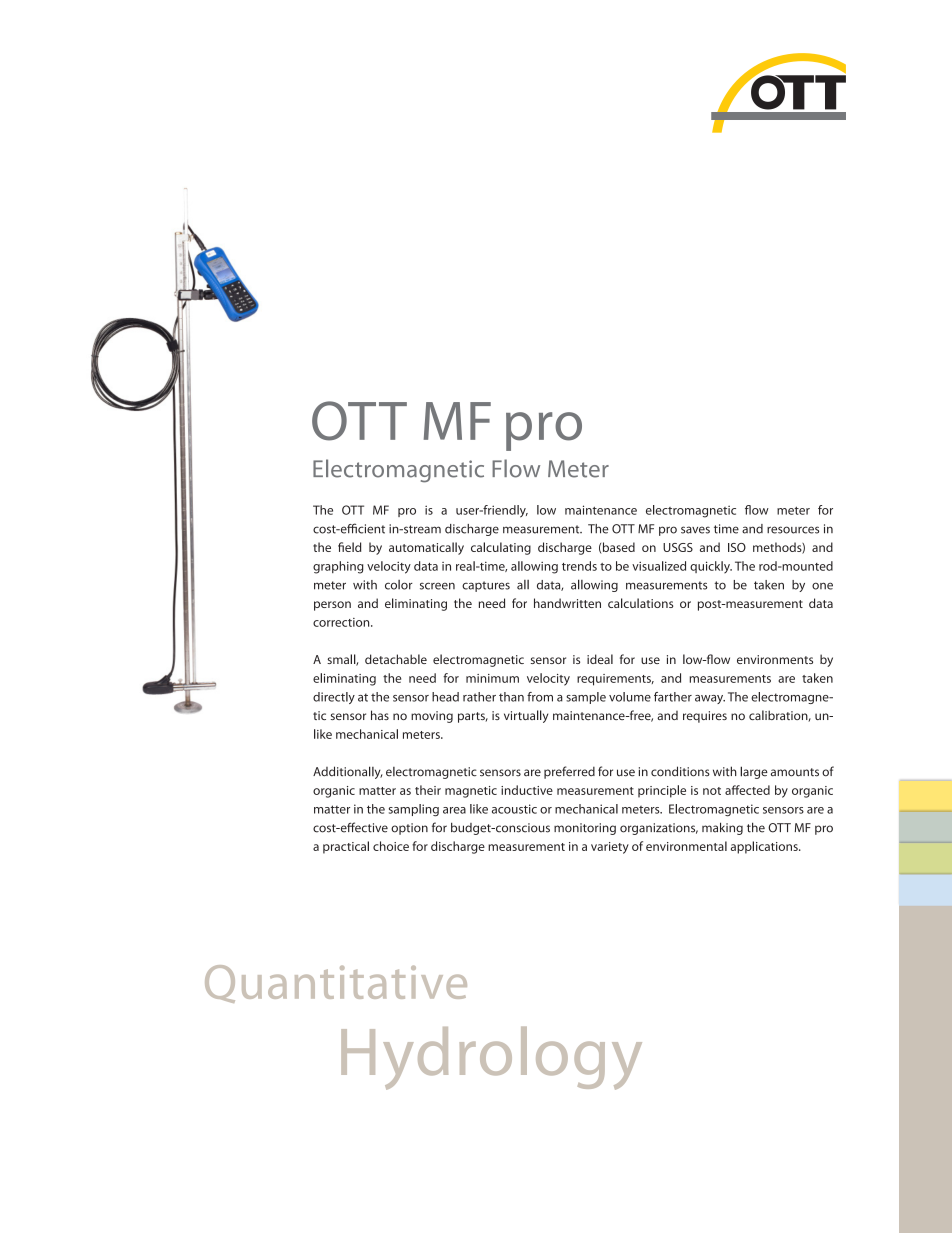  What do you see at coordinates (491, 1058) in the document?
I see `Hydrology` at bounding box center [491, 1058].
